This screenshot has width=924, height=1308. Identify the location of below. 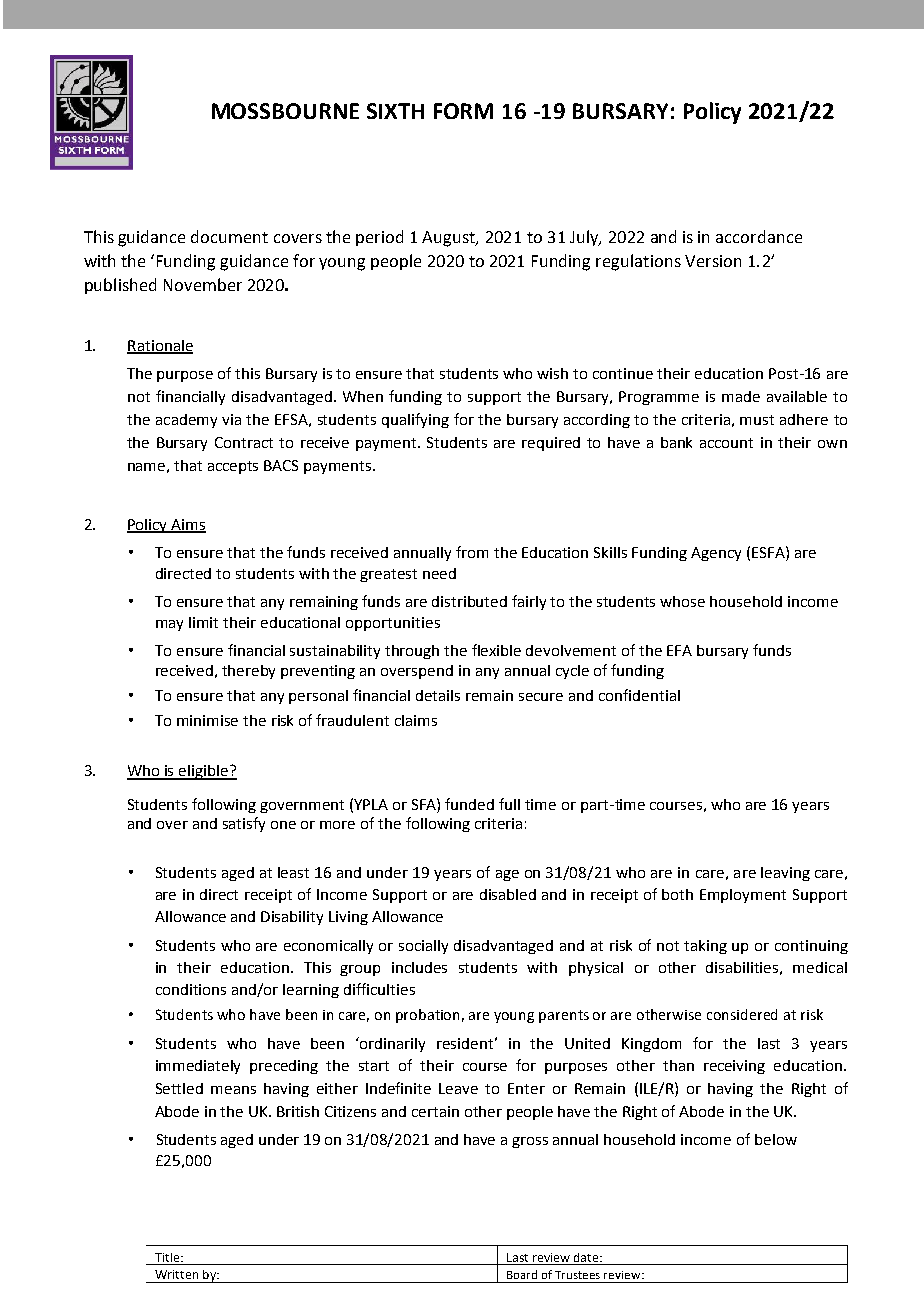
(776, 1139).
